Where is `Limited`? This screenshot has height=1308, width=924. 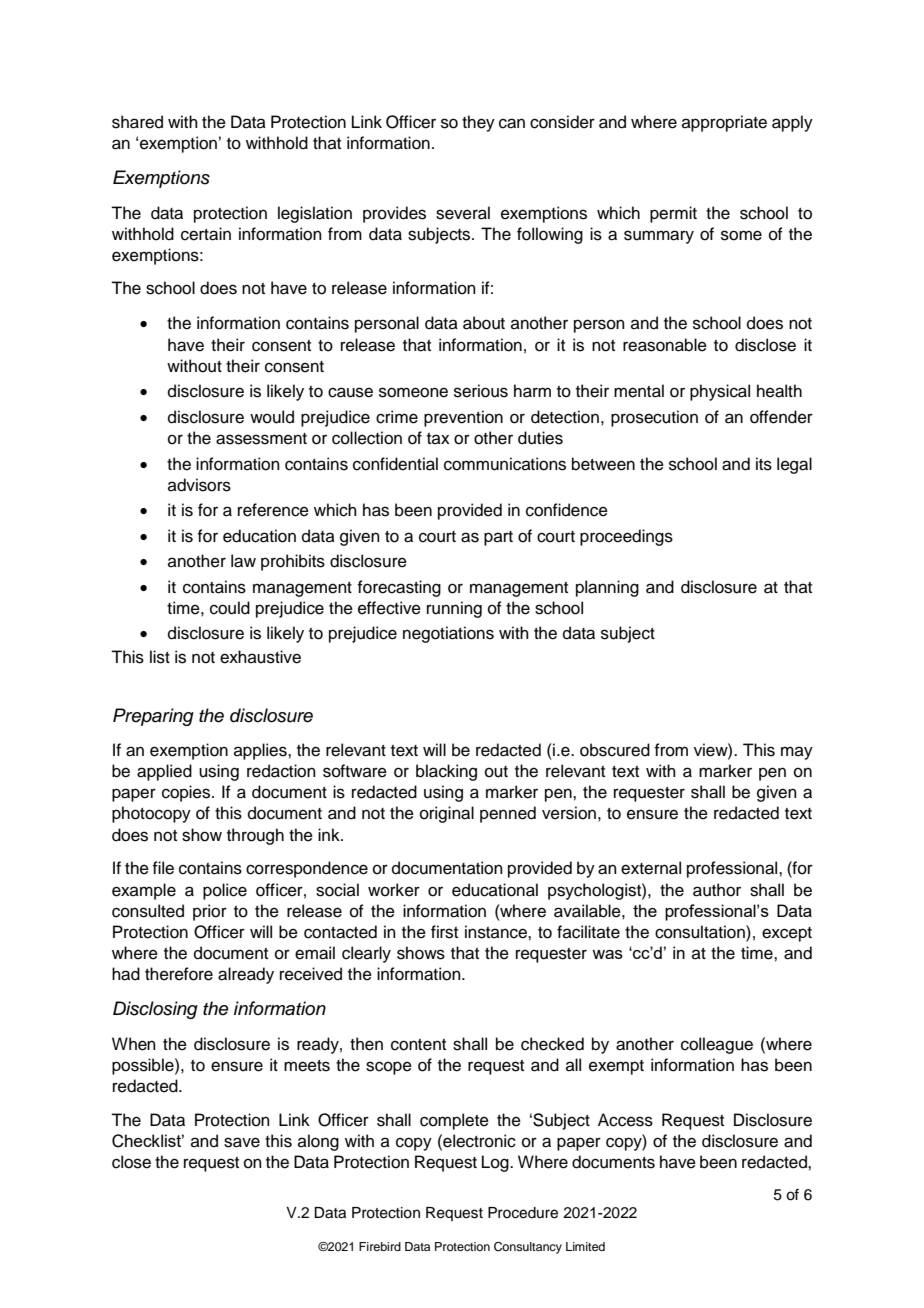
Limited is located at coordinates (585, 1246).
